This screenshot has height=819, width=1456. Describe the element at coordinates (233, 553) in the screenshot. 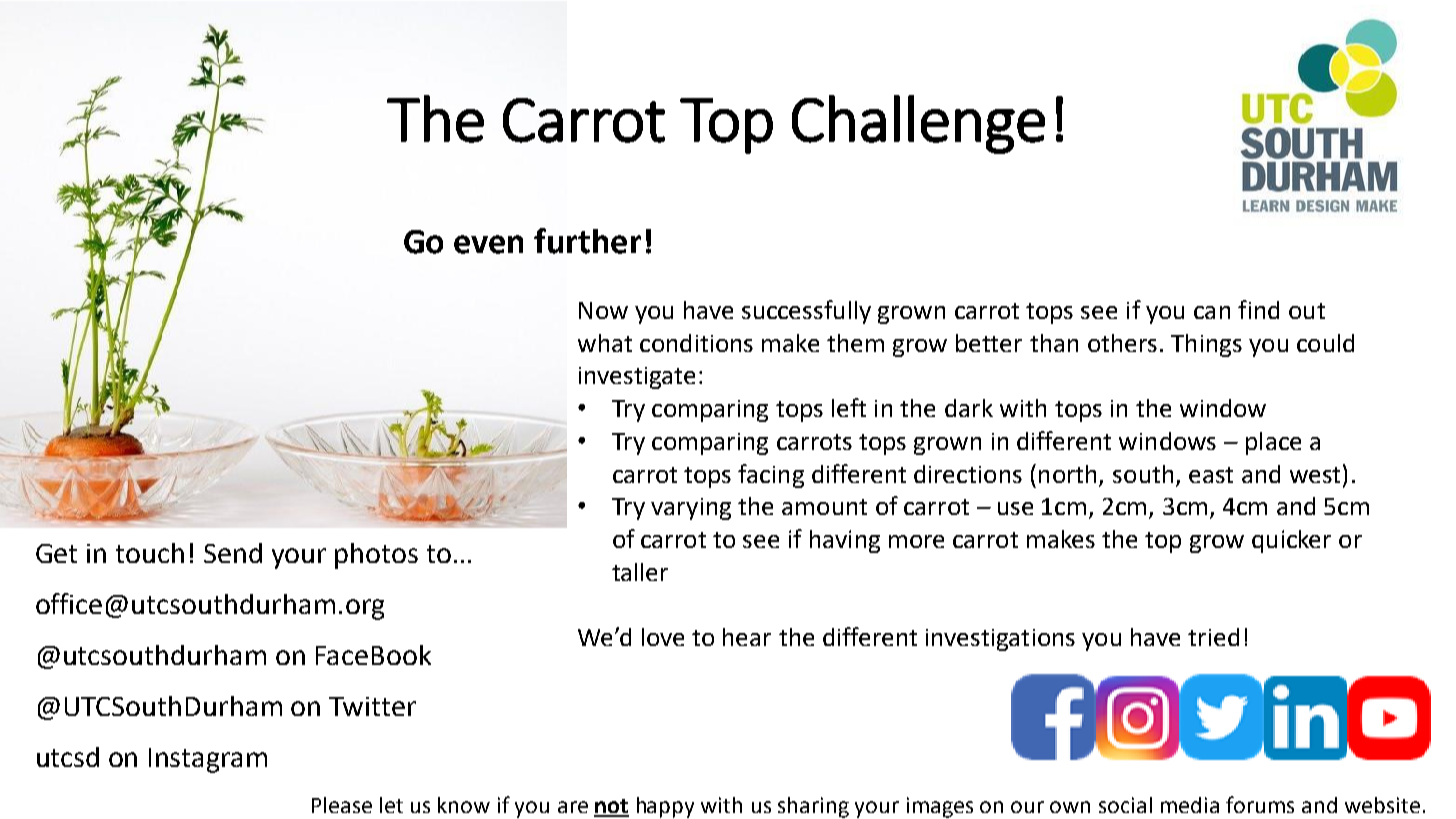

I see `Send` at that location.
